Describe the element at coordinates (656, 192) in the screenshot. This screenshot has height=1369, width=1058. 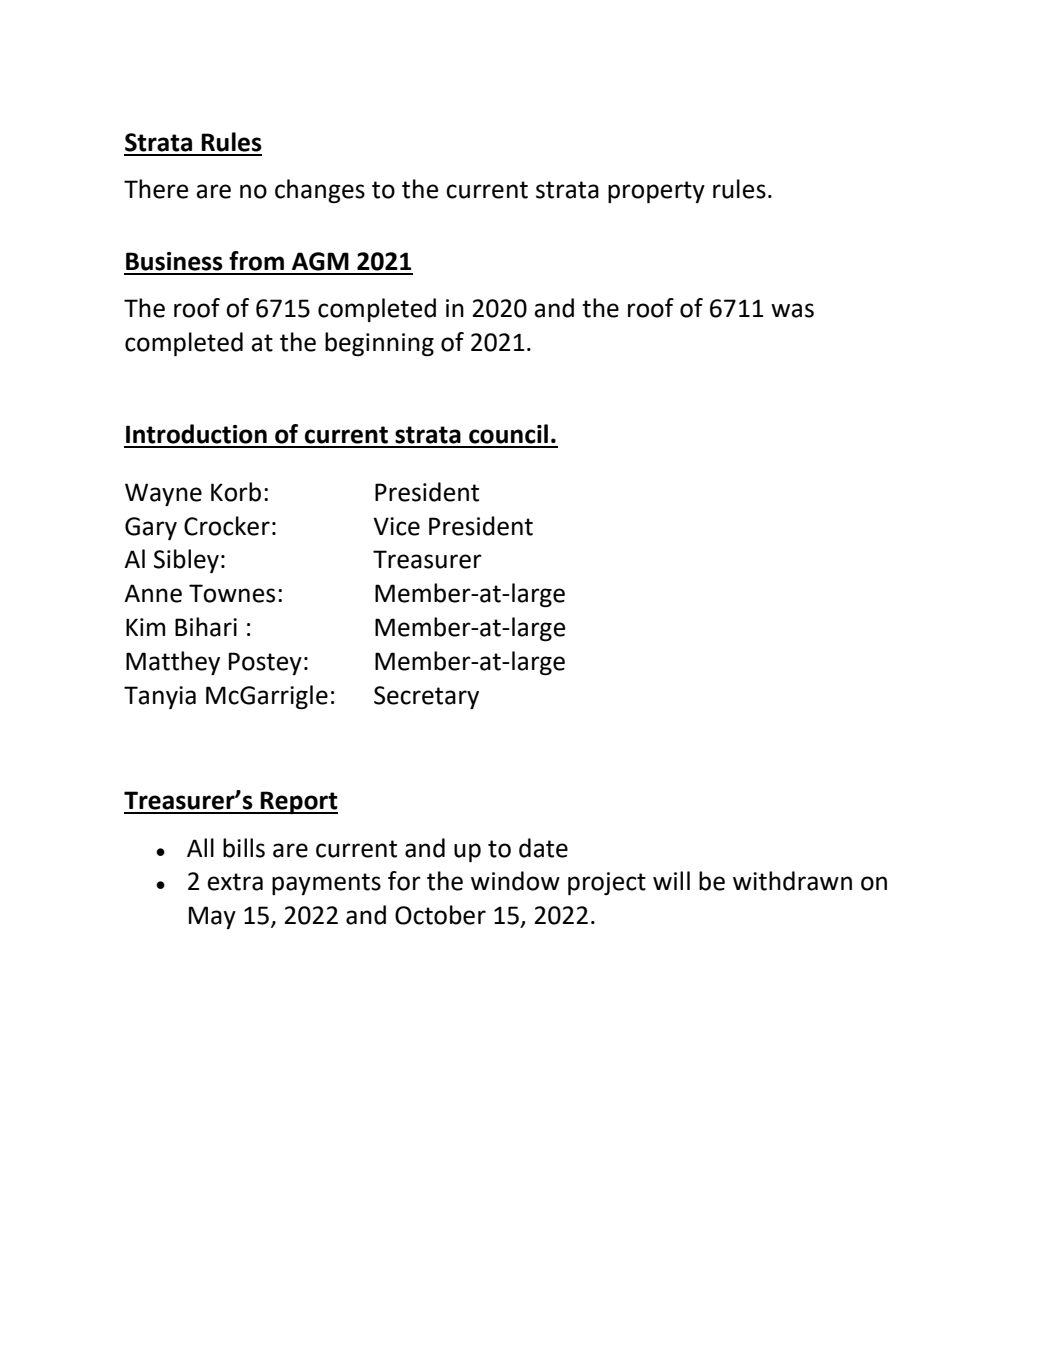
I see `property` at that location.
